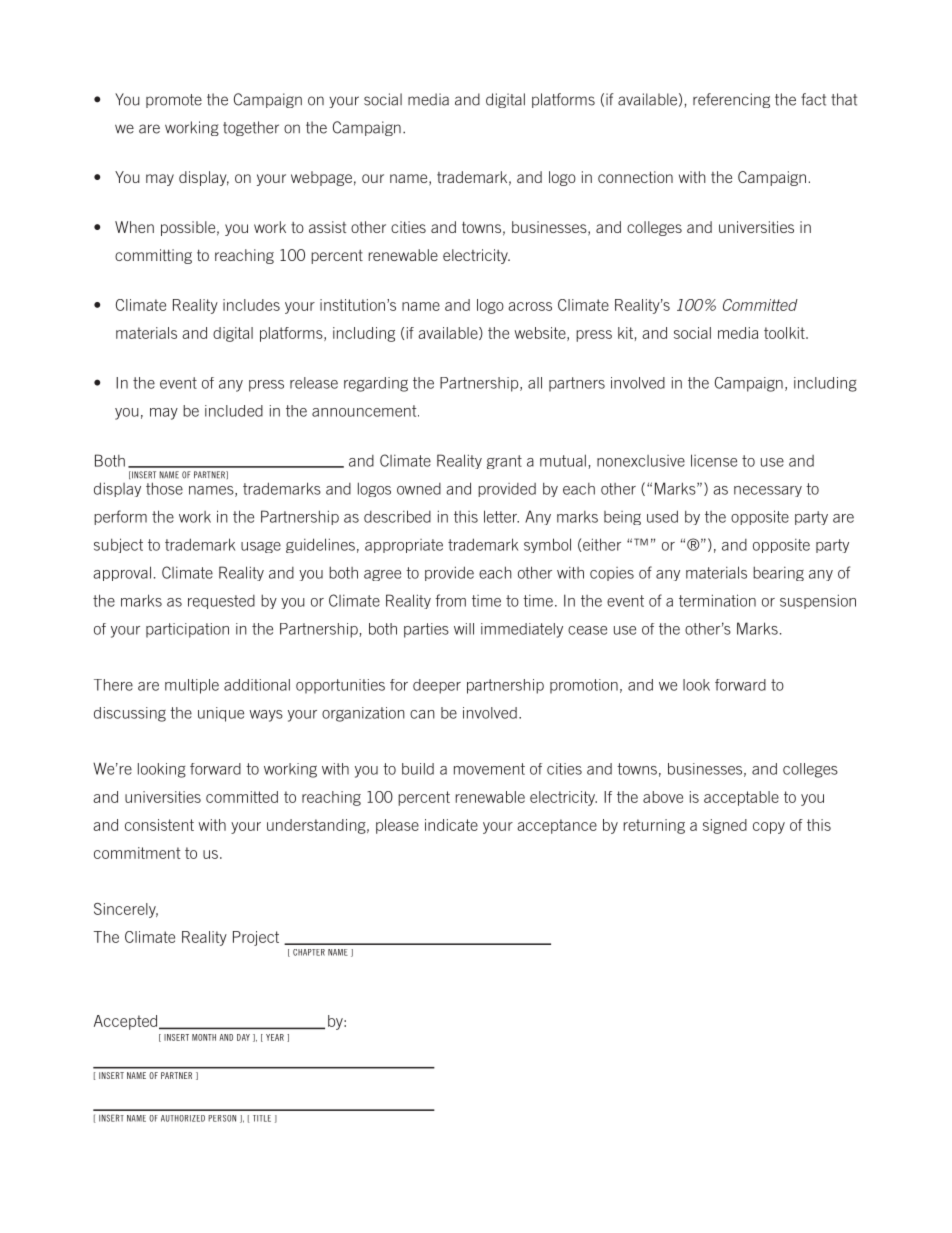 This screenshot has width=952, height=1233. I want to click on connection, so click(635, 177).
